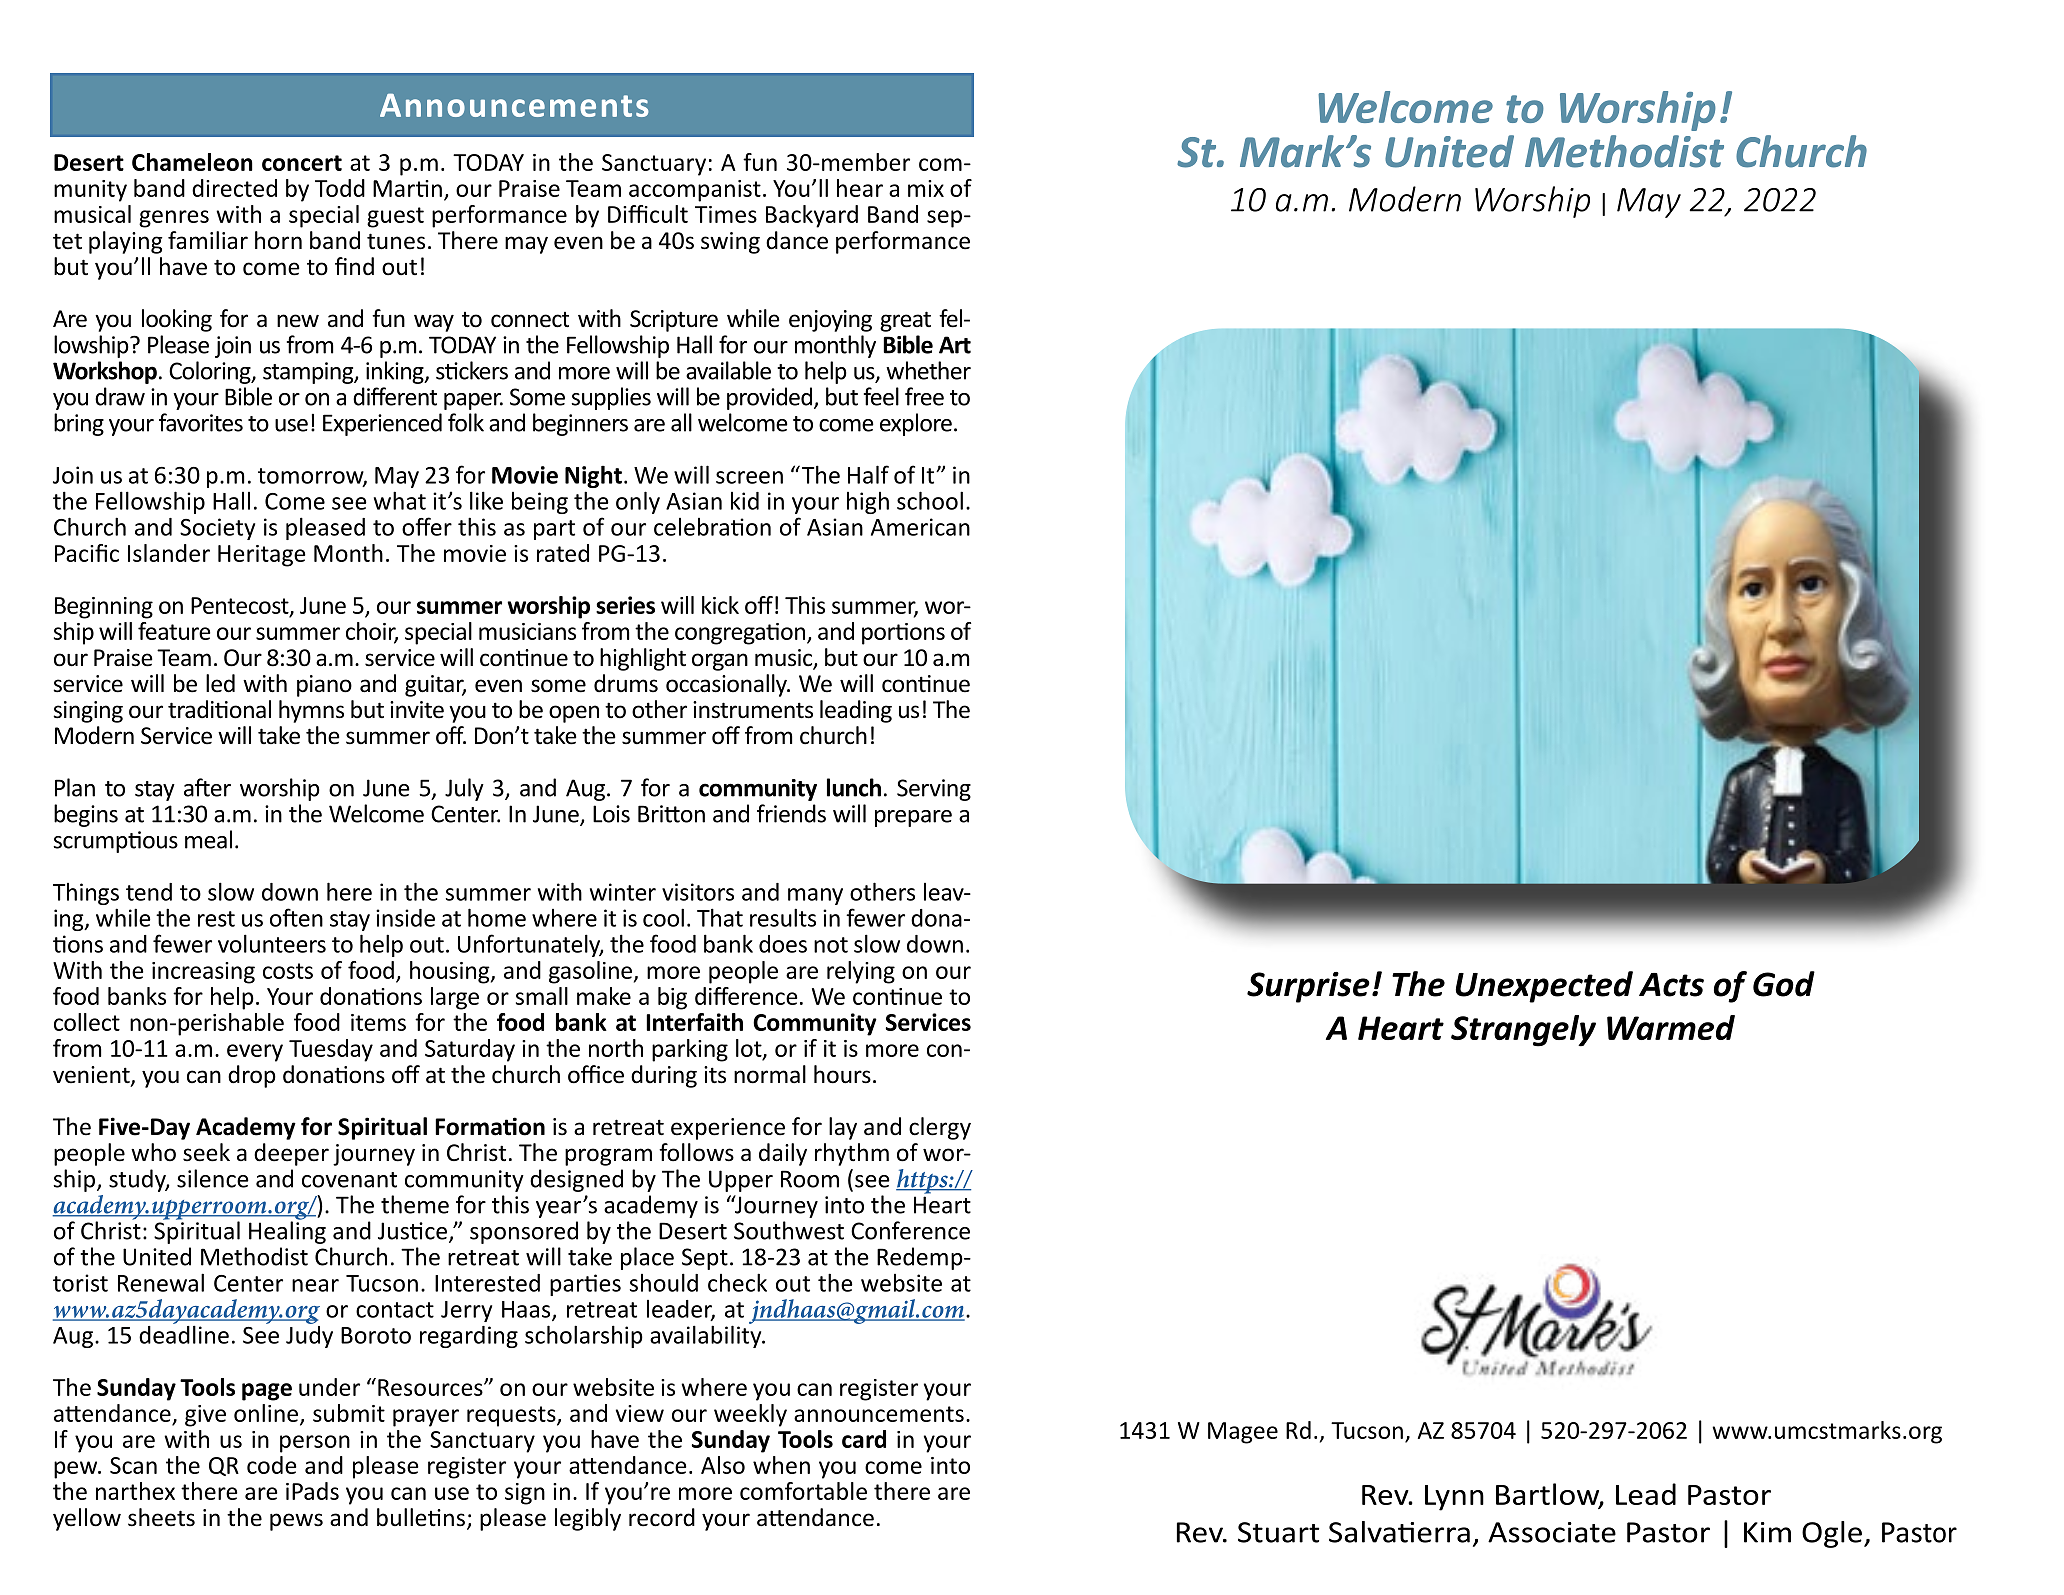 This screenshot has height=1595, width=2064. I want to click on Society, so click(217, 529).
